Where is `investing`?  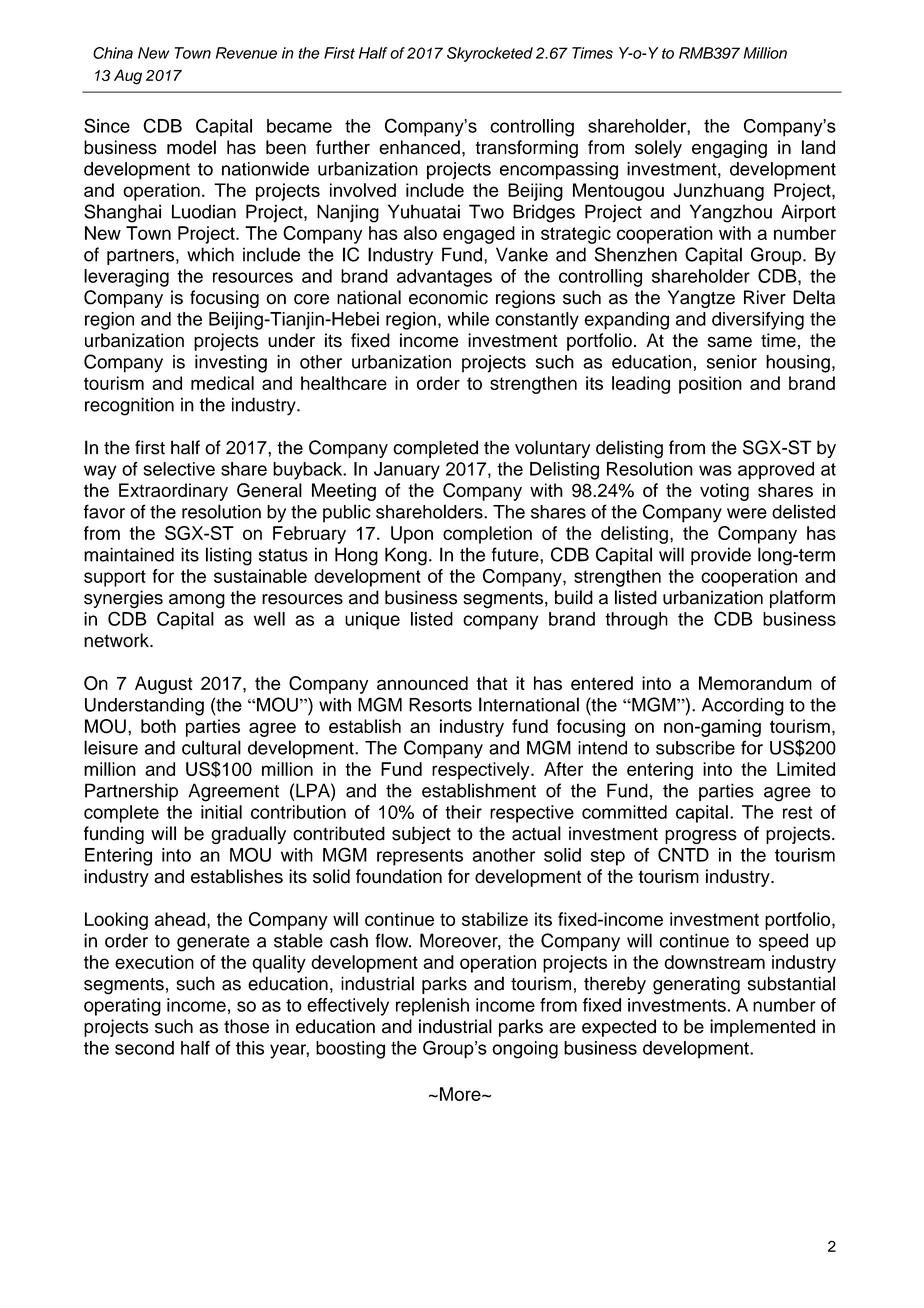
investing is located at coordinates (231, 364).
